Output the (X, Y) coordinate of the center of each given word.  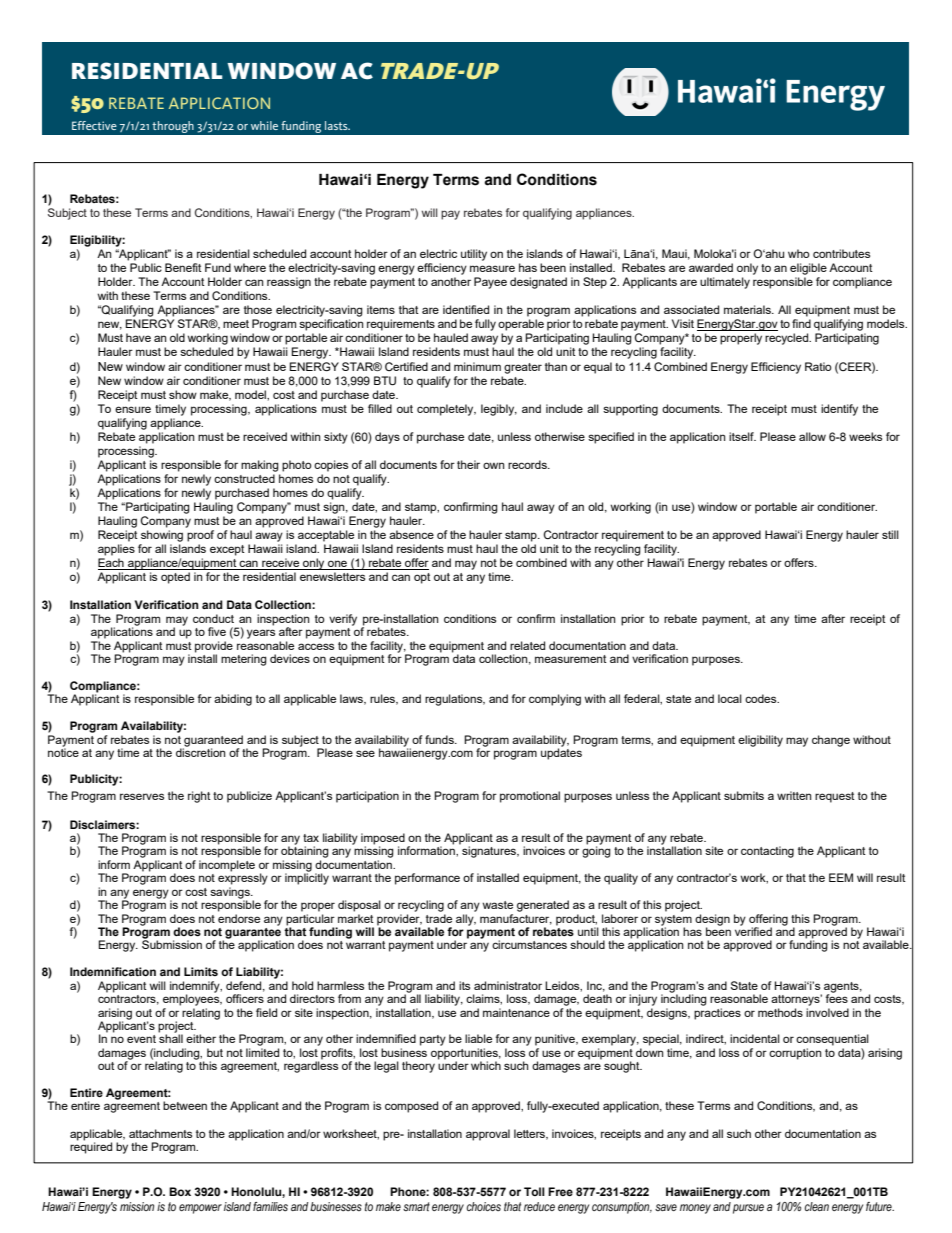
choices (483, 1206)
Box (180, 1191)
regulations (455, 700)
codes (762, 698)
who (799, 253)
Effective (94, 125)
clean (816, 1206)
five (217, 631)
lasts (337, 125)
